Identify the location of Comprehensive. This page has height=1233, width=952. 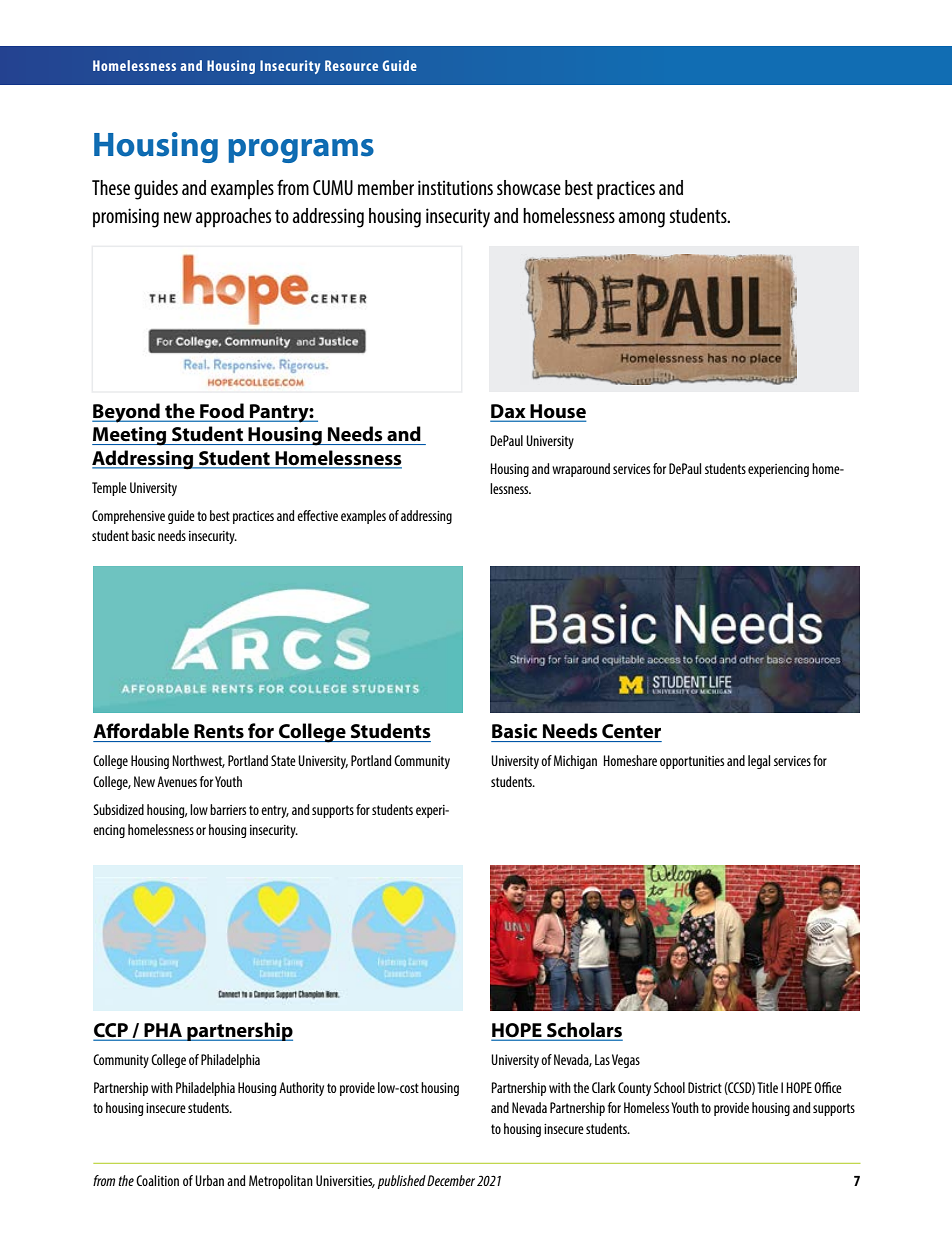
(128, 517).
